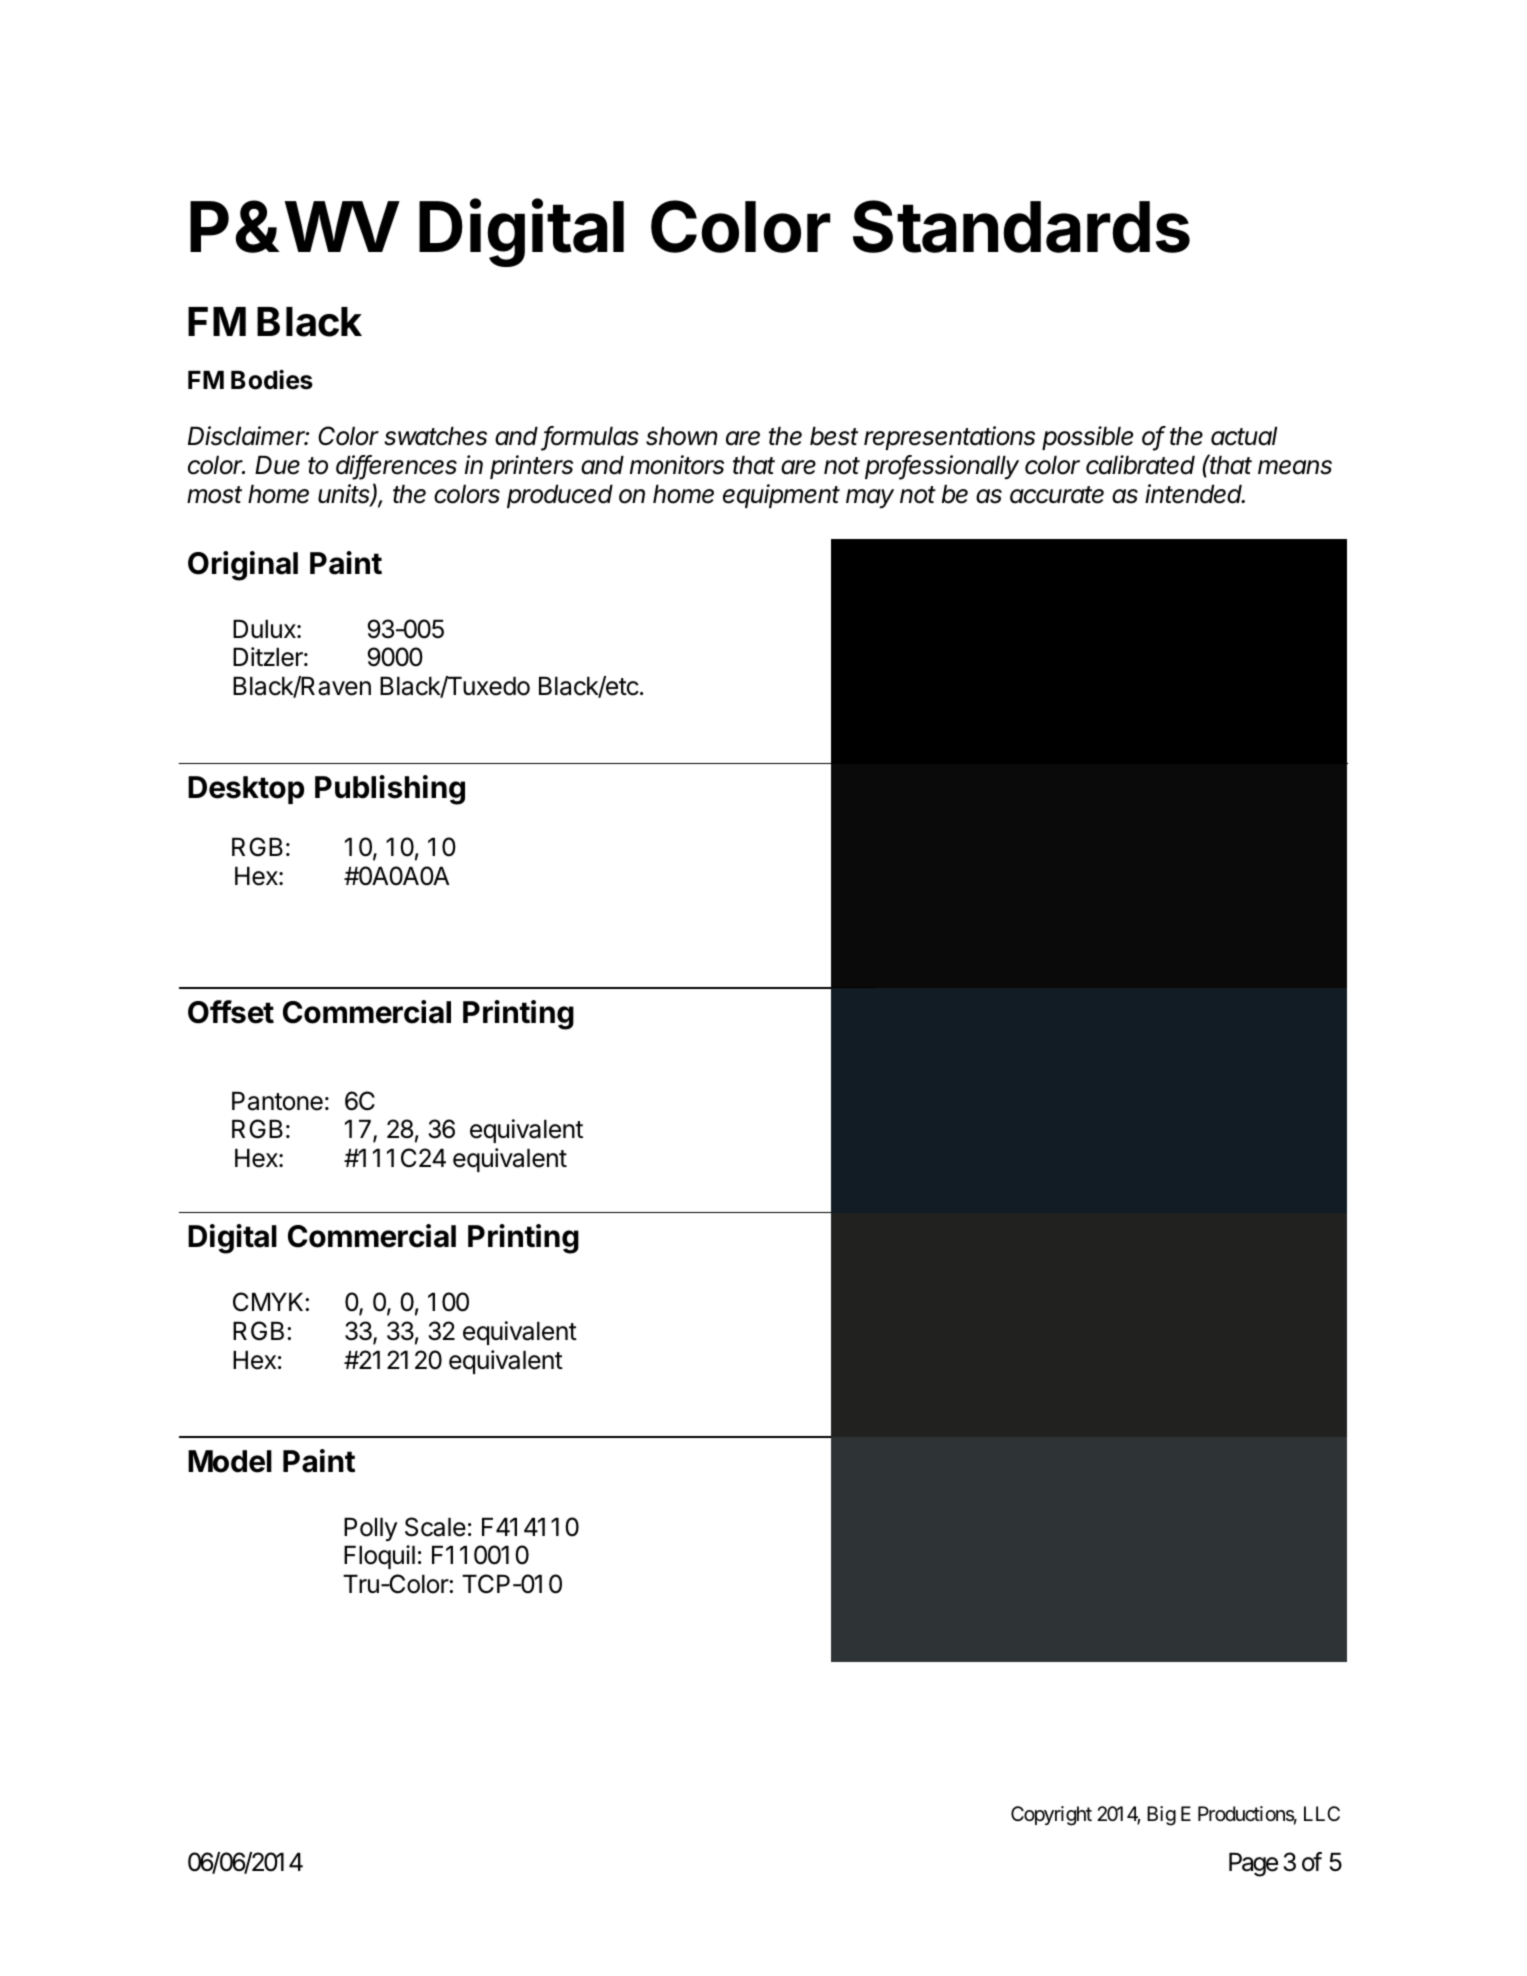 The image size is (1527, 1976). Describe the element at coordinates (272, 380) in the page. I see `Bodies` at that location.
